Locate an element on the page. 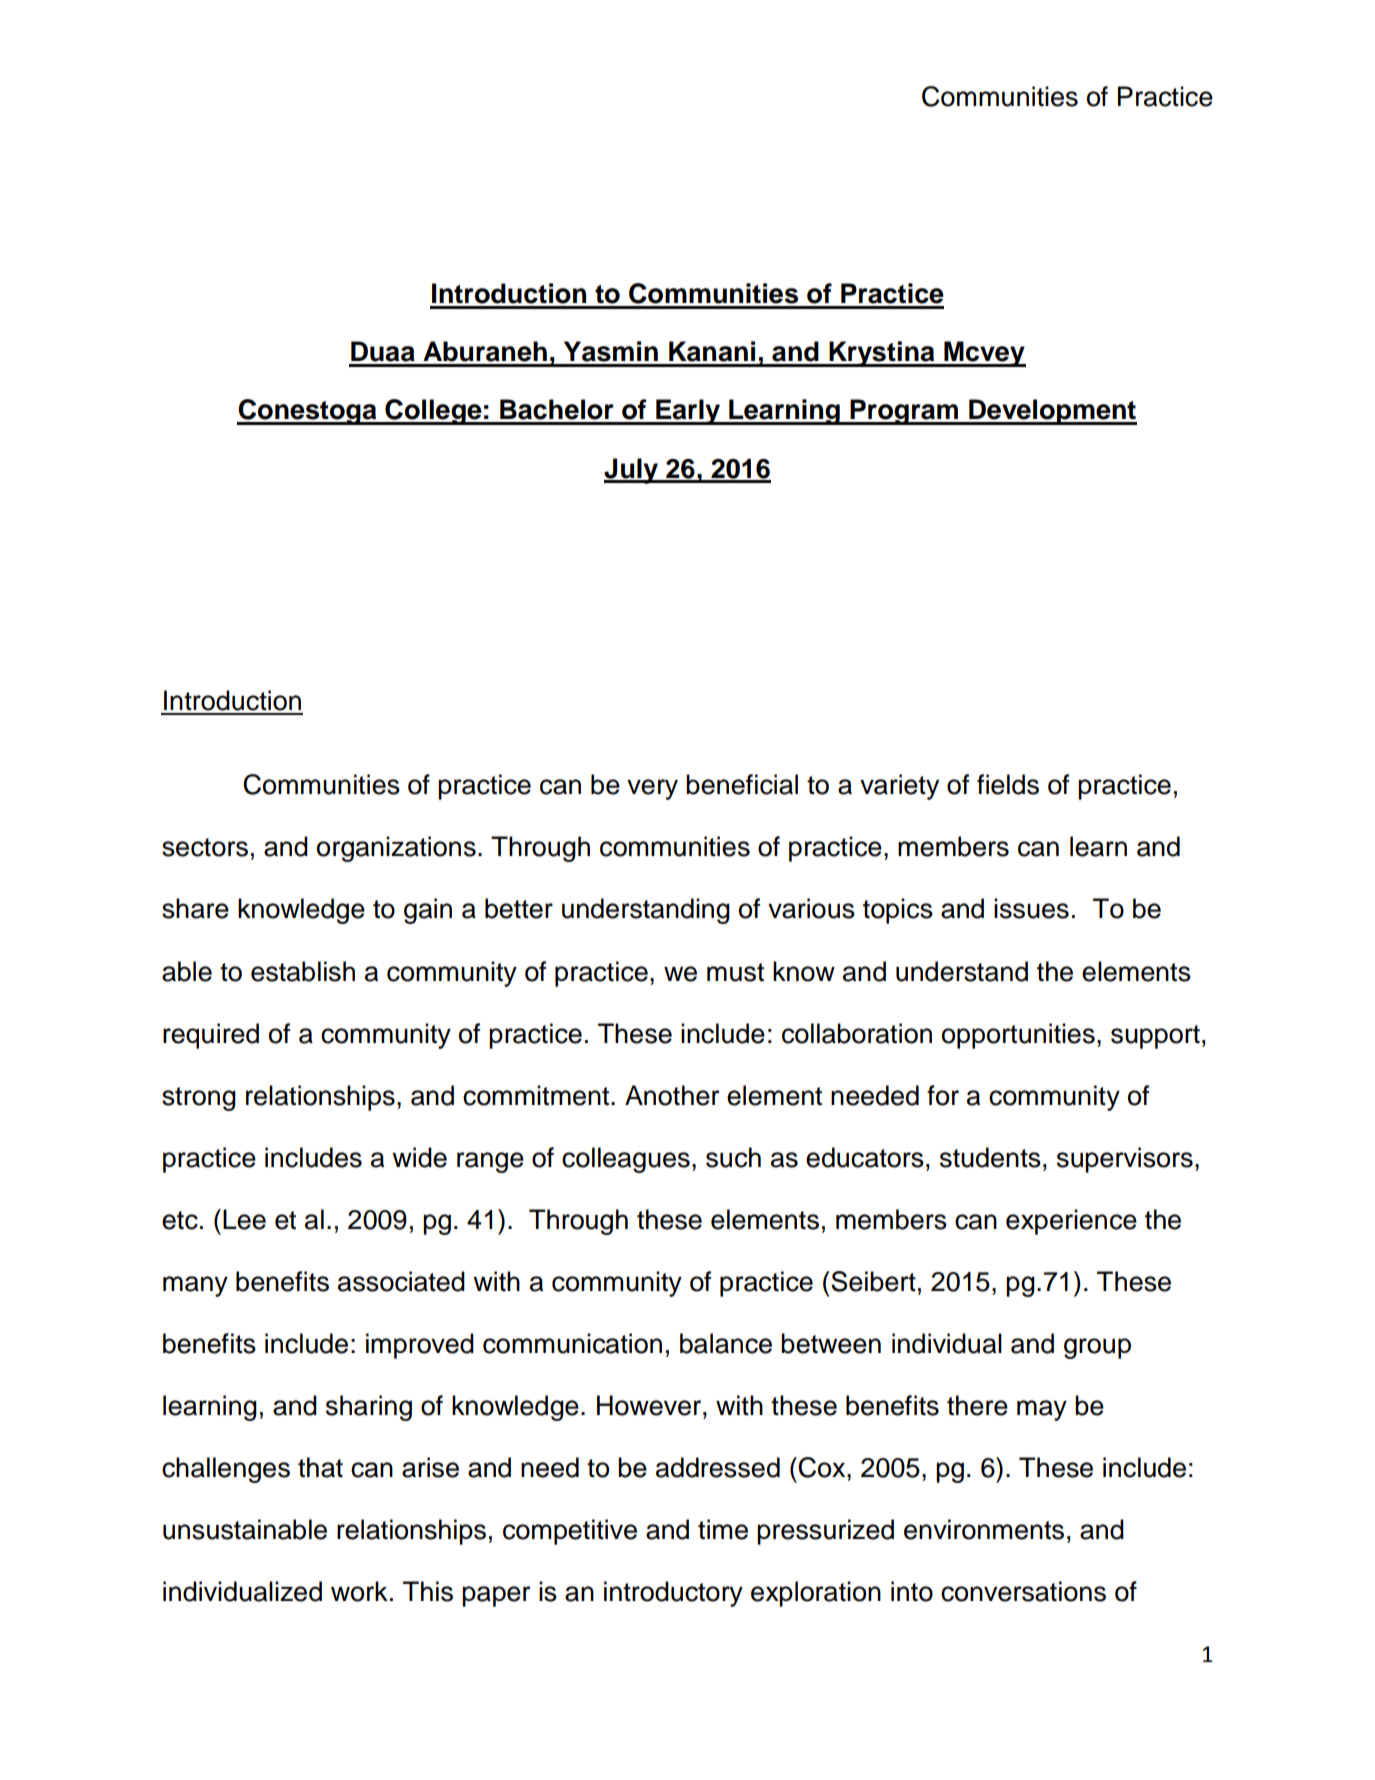  introductory is located at coordinates (673, 1594).
